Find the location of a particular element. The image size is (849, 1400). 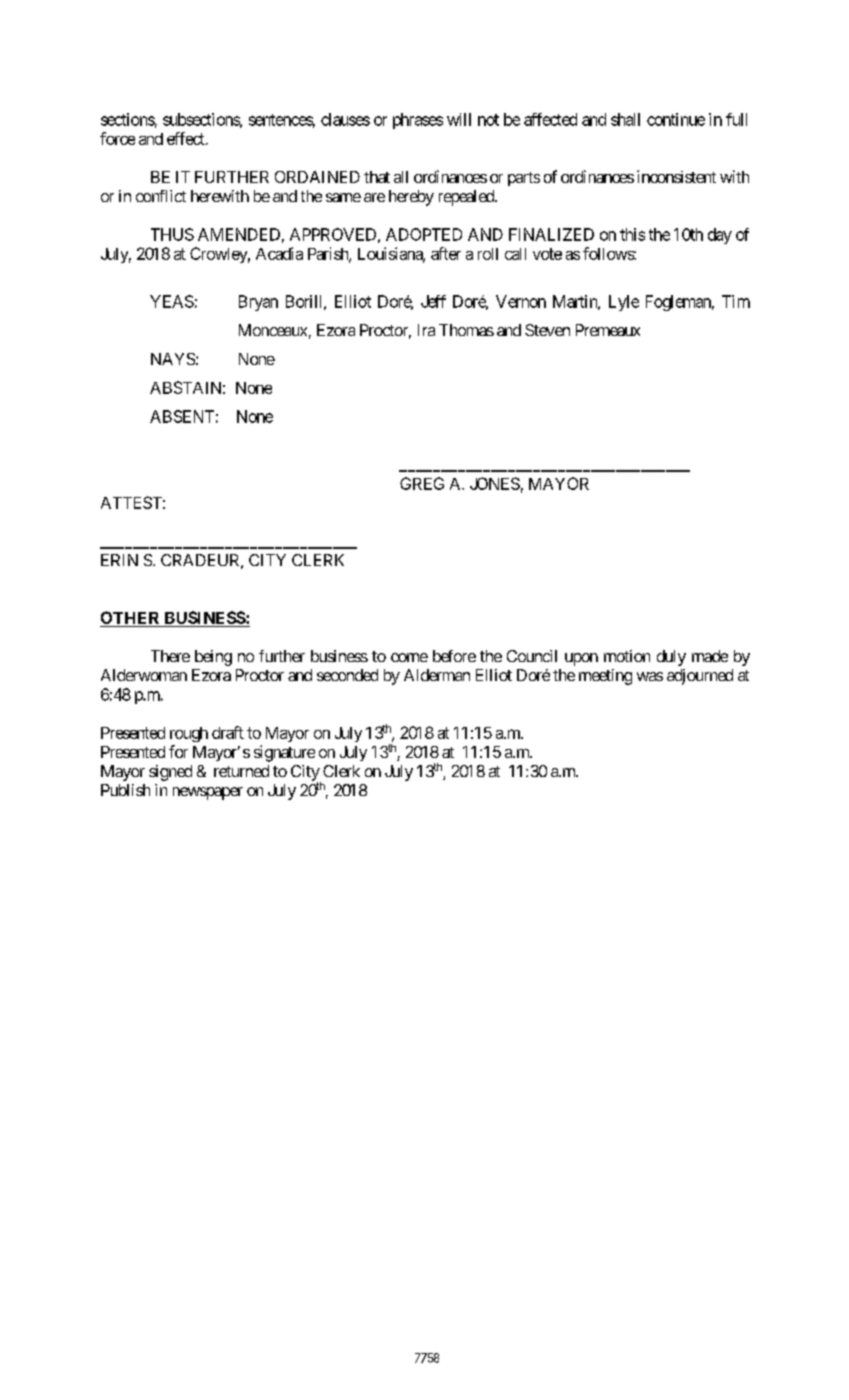

duly is located at coordinates (671, 658).
